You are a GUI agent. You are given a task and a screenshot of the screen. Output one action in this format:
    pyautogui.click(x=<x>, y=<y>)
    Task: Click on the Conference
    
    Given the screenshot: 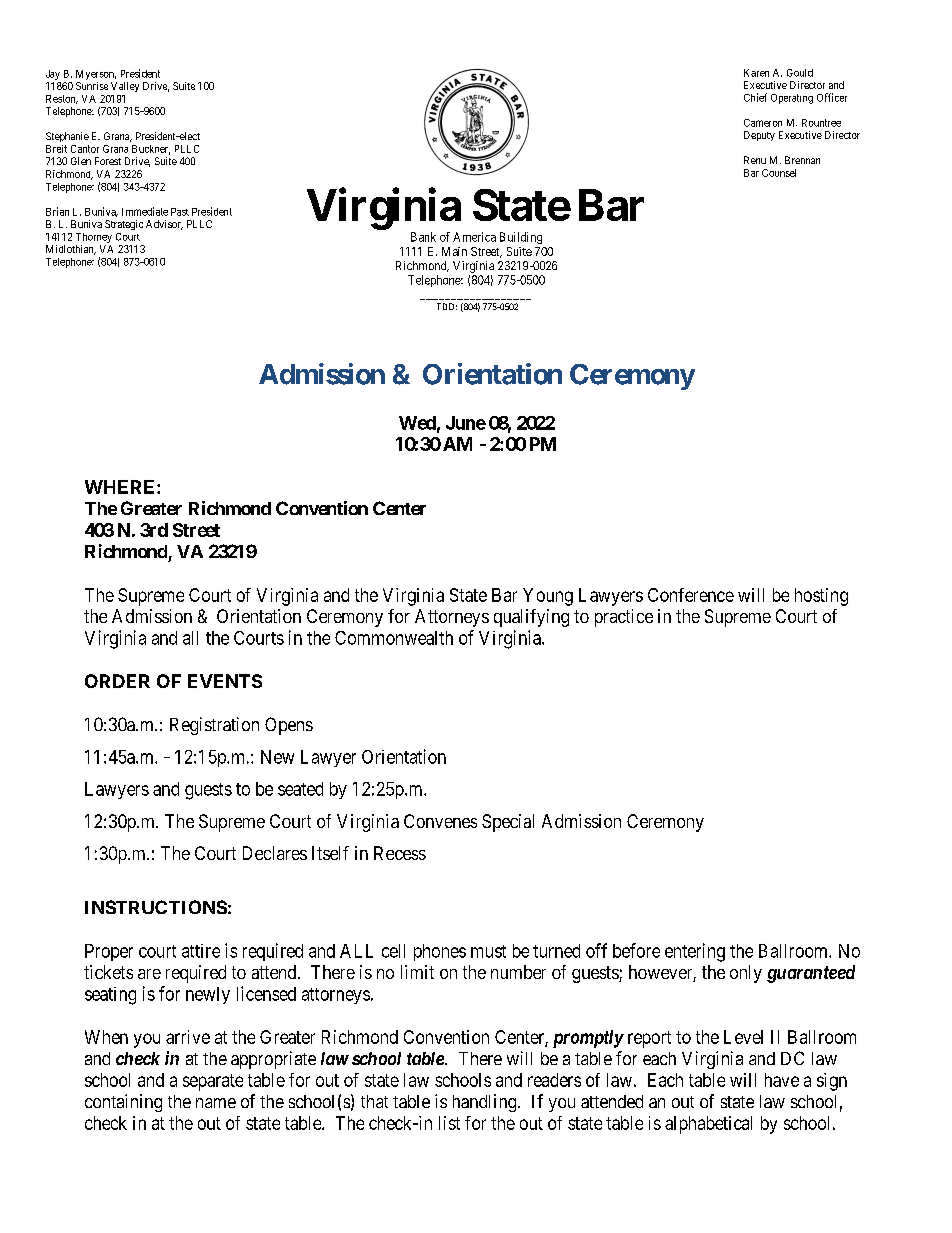 What is the action you would take?
    pyautogui.click(x=691, y=595)
